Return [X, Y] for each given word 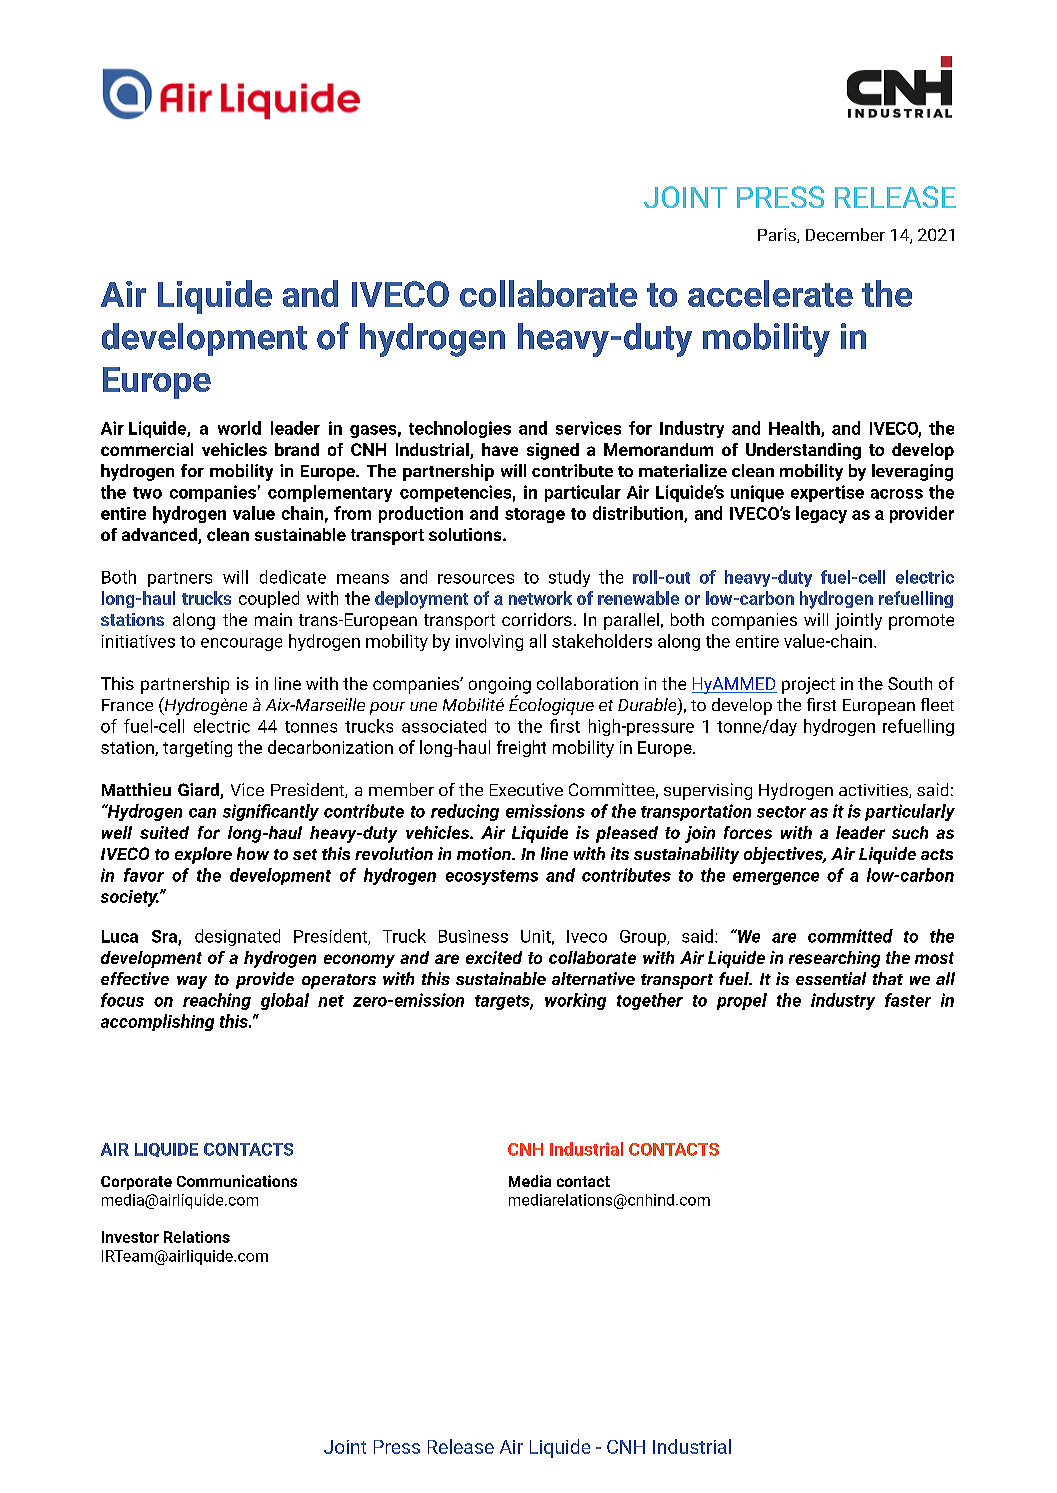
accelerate [770, 293]
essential [831, 978]
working [575, 1001]
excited [494, 957]
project [808, 685]
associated [444, 726]
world [239, 428]
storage [535, 515]
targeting [197, 749]
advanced [160, 536]
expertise [827, 493]
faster [908, 1000]
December [845, 234]
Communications [237, 1181]
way [192, 982]
